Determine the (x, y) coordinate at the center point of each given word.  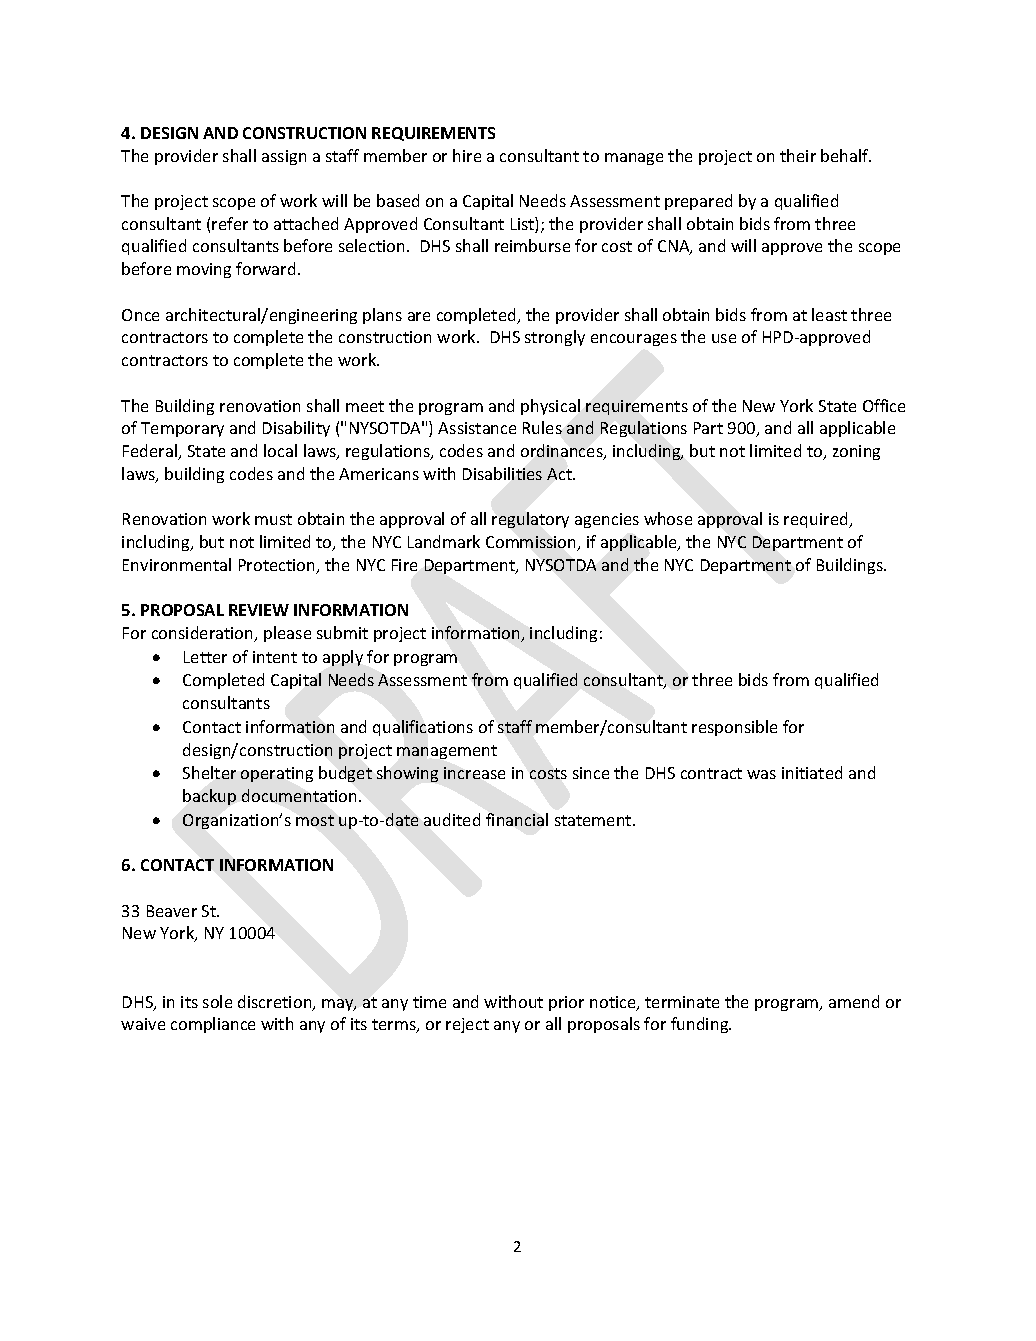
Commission (532, 543)
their (798, 155)
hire (467, 155)
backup (209, 797)
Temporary (182, 429)
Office (884, 405)
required (817, 520)
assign (284, 157)
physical (550, 407)
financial (517, 819)
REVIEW (259, 610)
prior (566, 1003)
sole (217, 1001)
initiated (812, 772)
